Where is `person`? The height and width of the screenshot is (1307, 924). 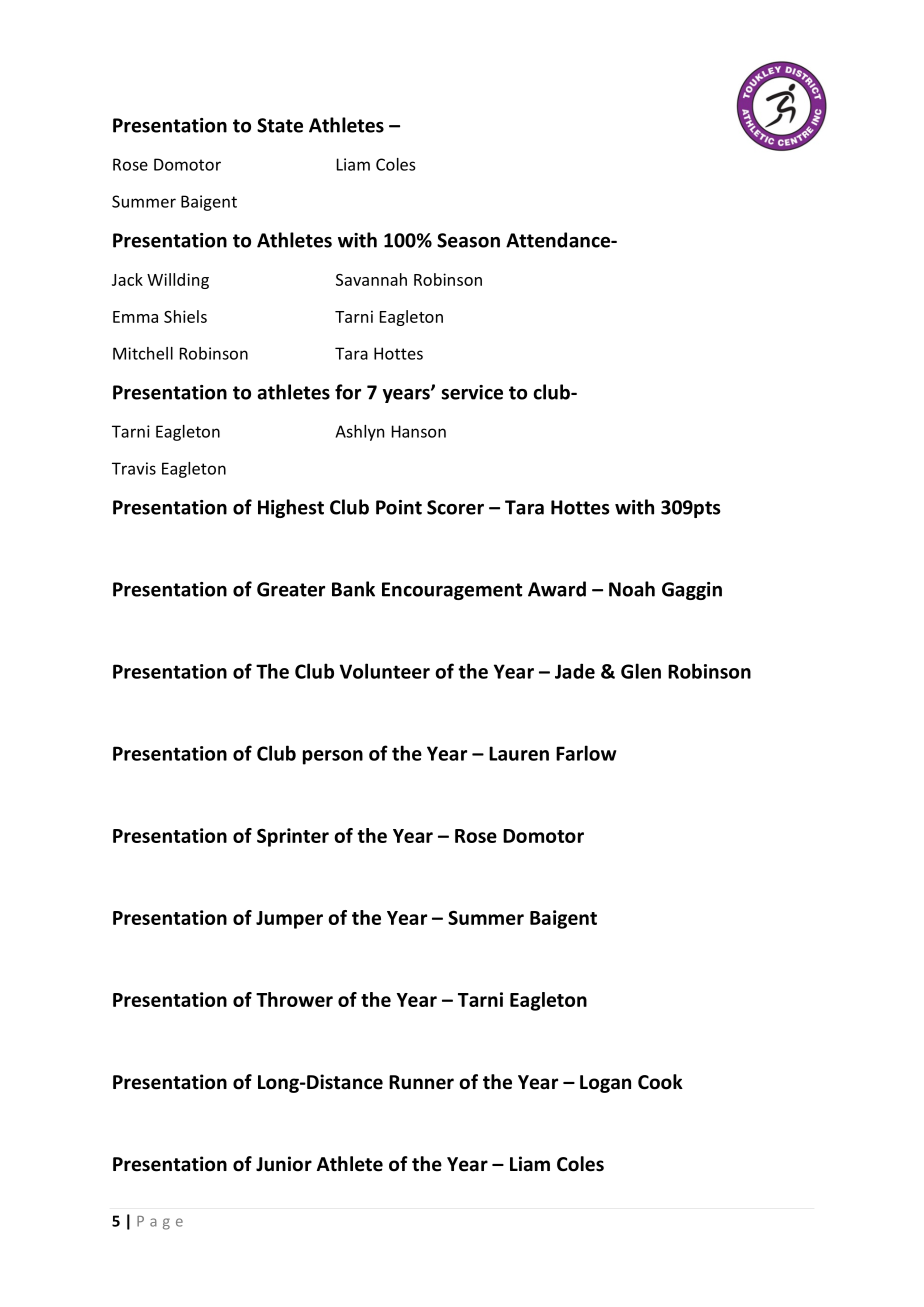 person is located at coordinates (333, 757).
